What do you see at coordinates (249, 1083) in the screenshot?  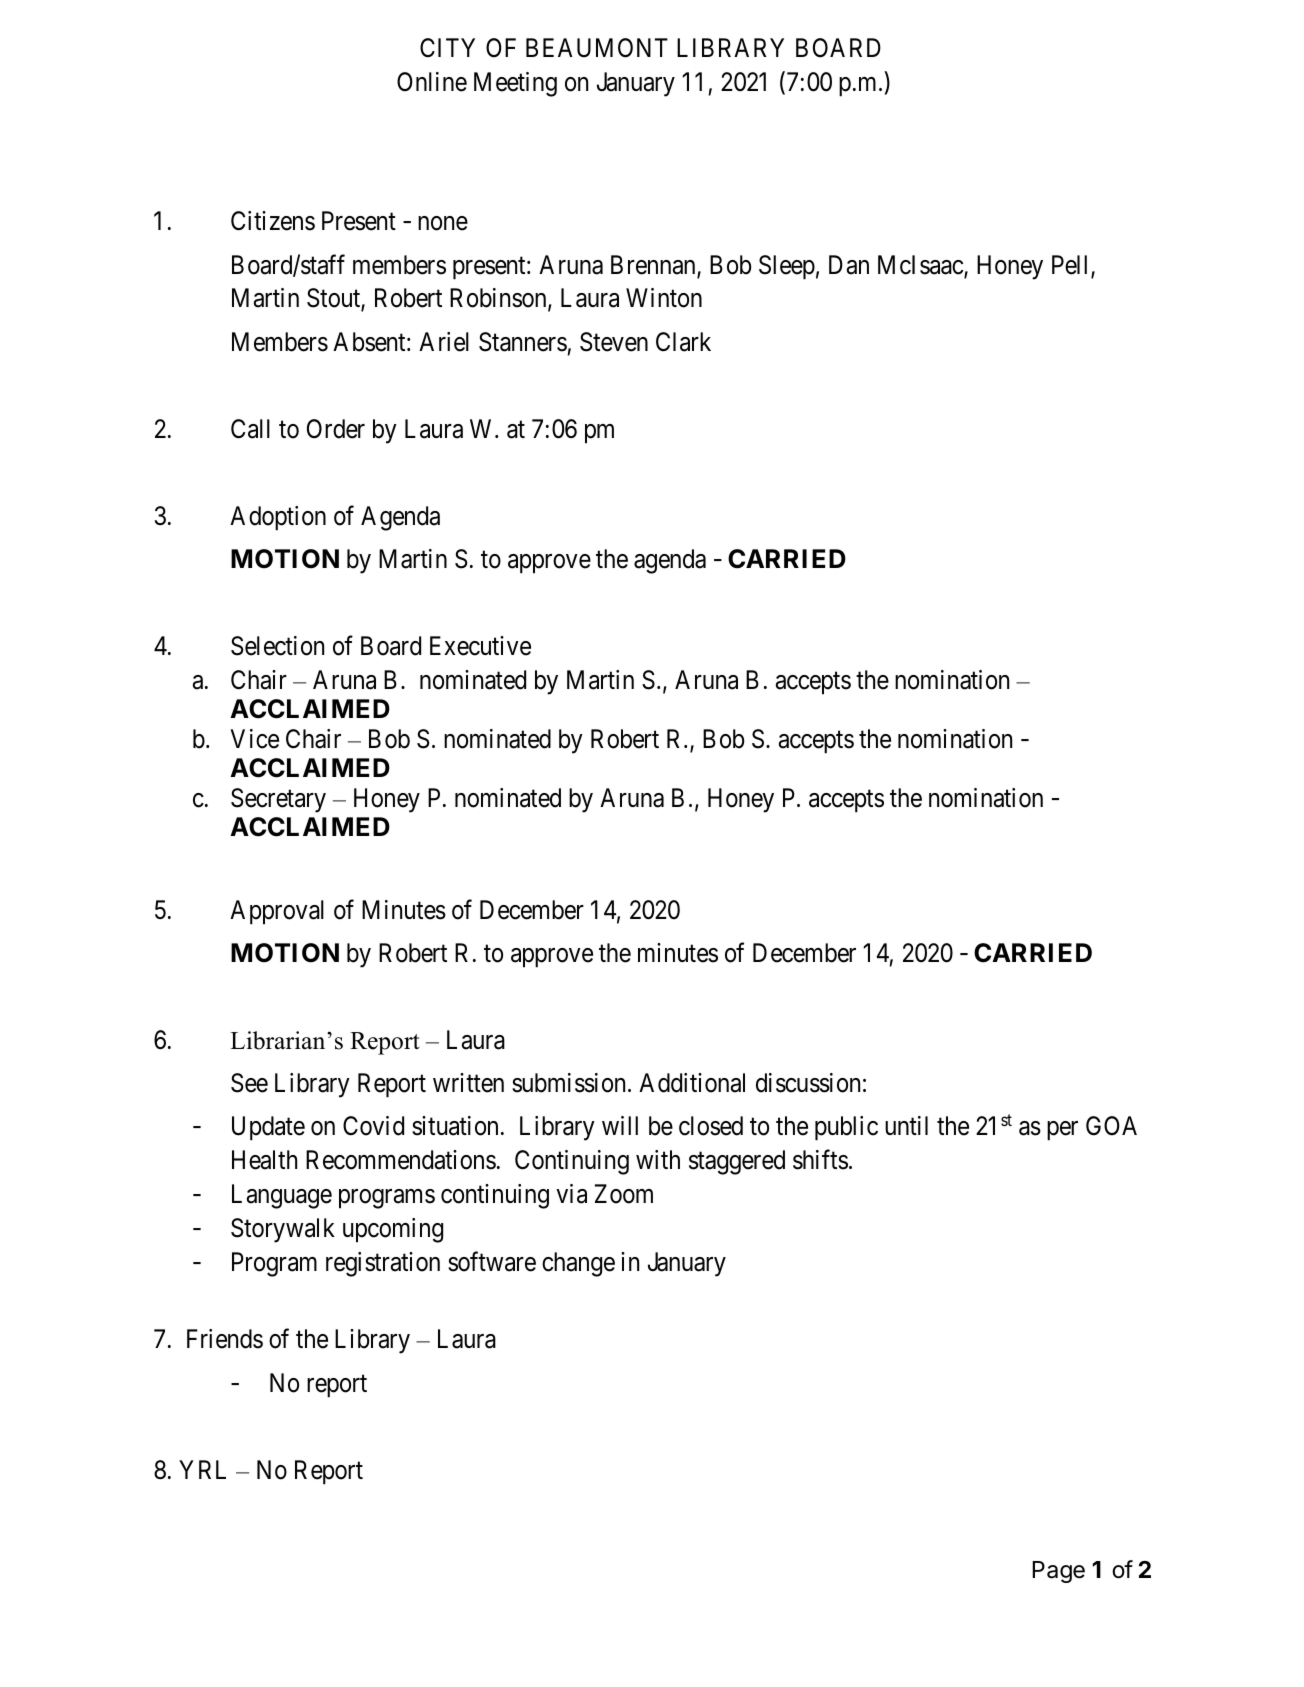 I see `See` at bounding box center [249, 1083].
